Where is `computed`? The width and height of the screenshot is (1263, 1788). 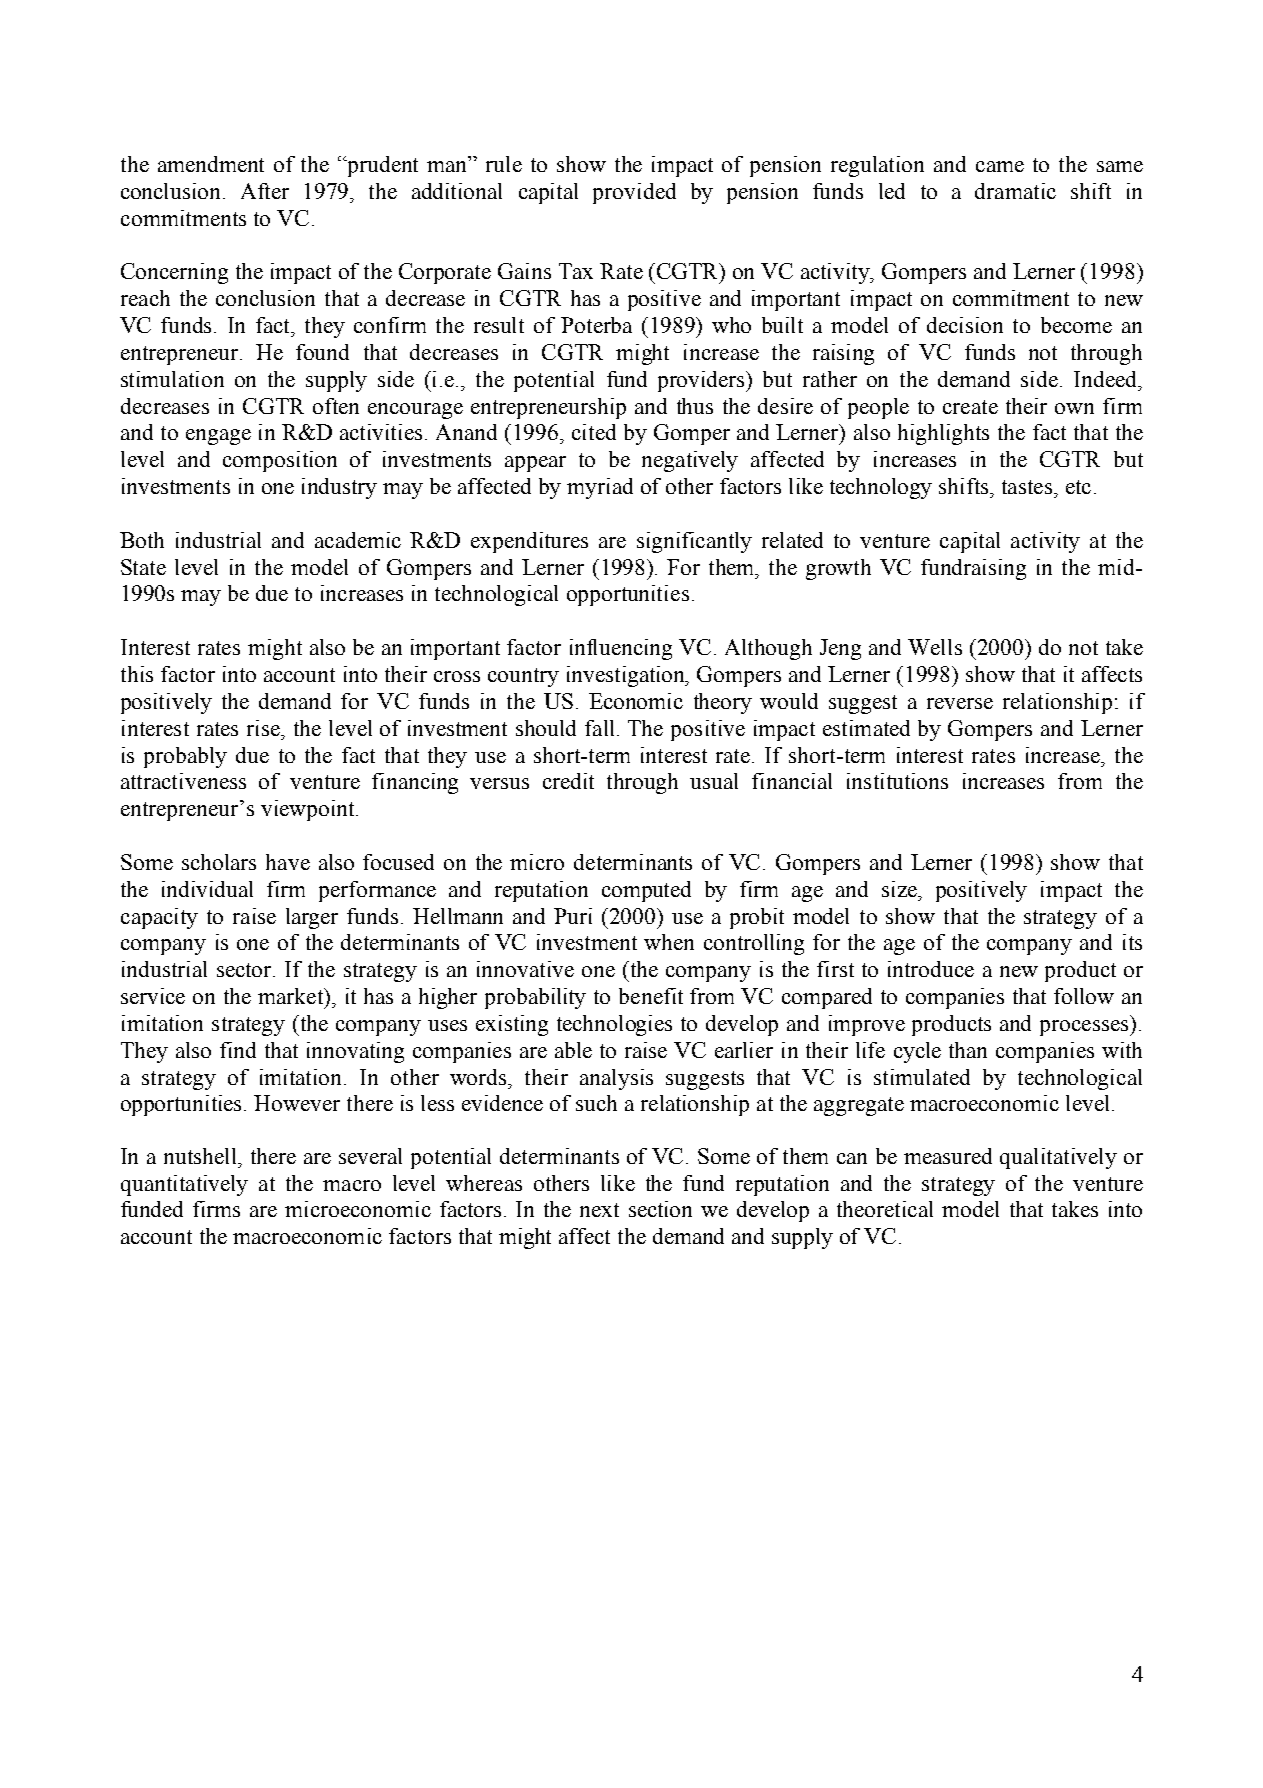 computed is located at coordinates (646, 891).
